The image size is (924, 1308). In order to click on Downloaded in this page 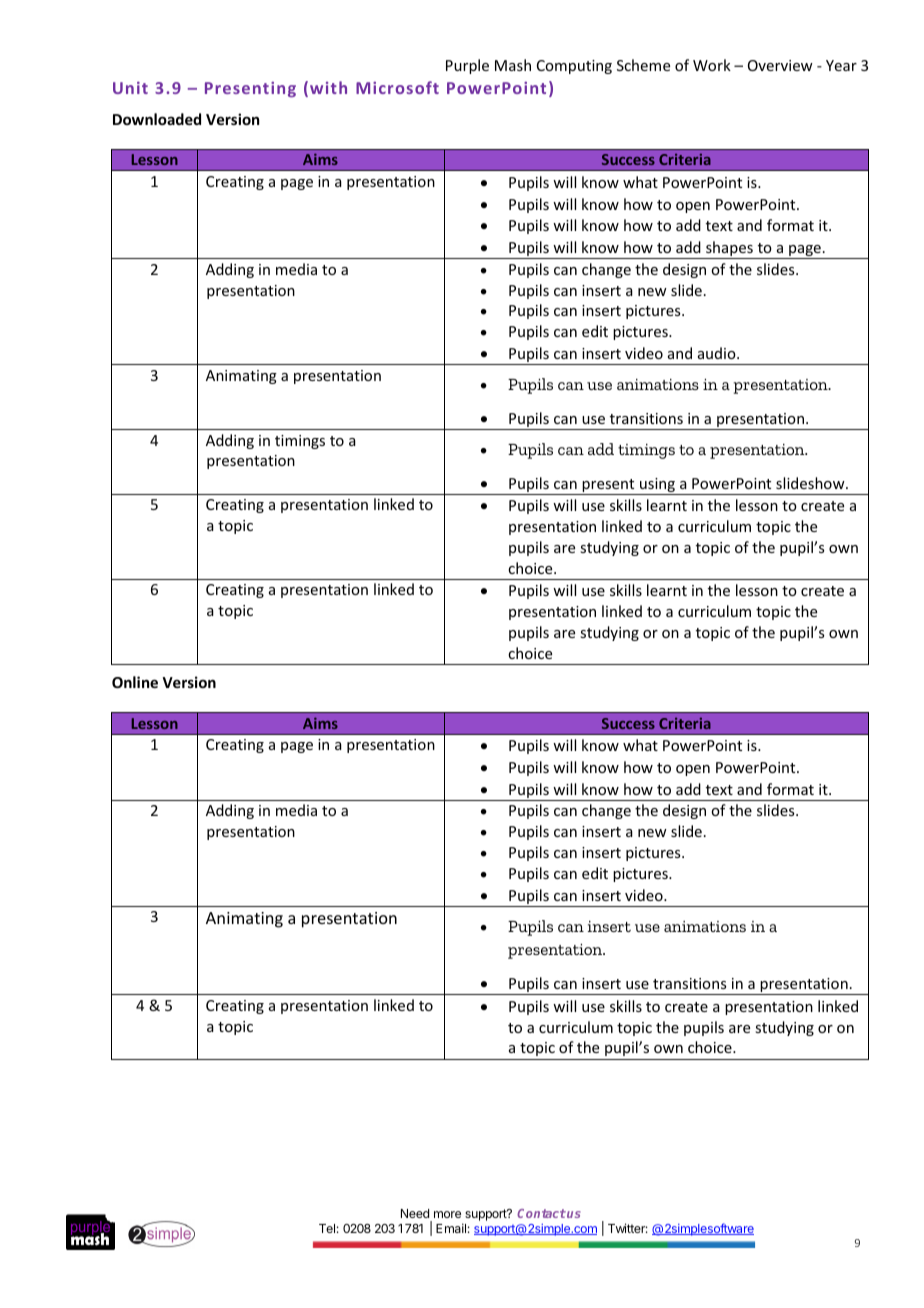, I will do `click(157, 119)`.
